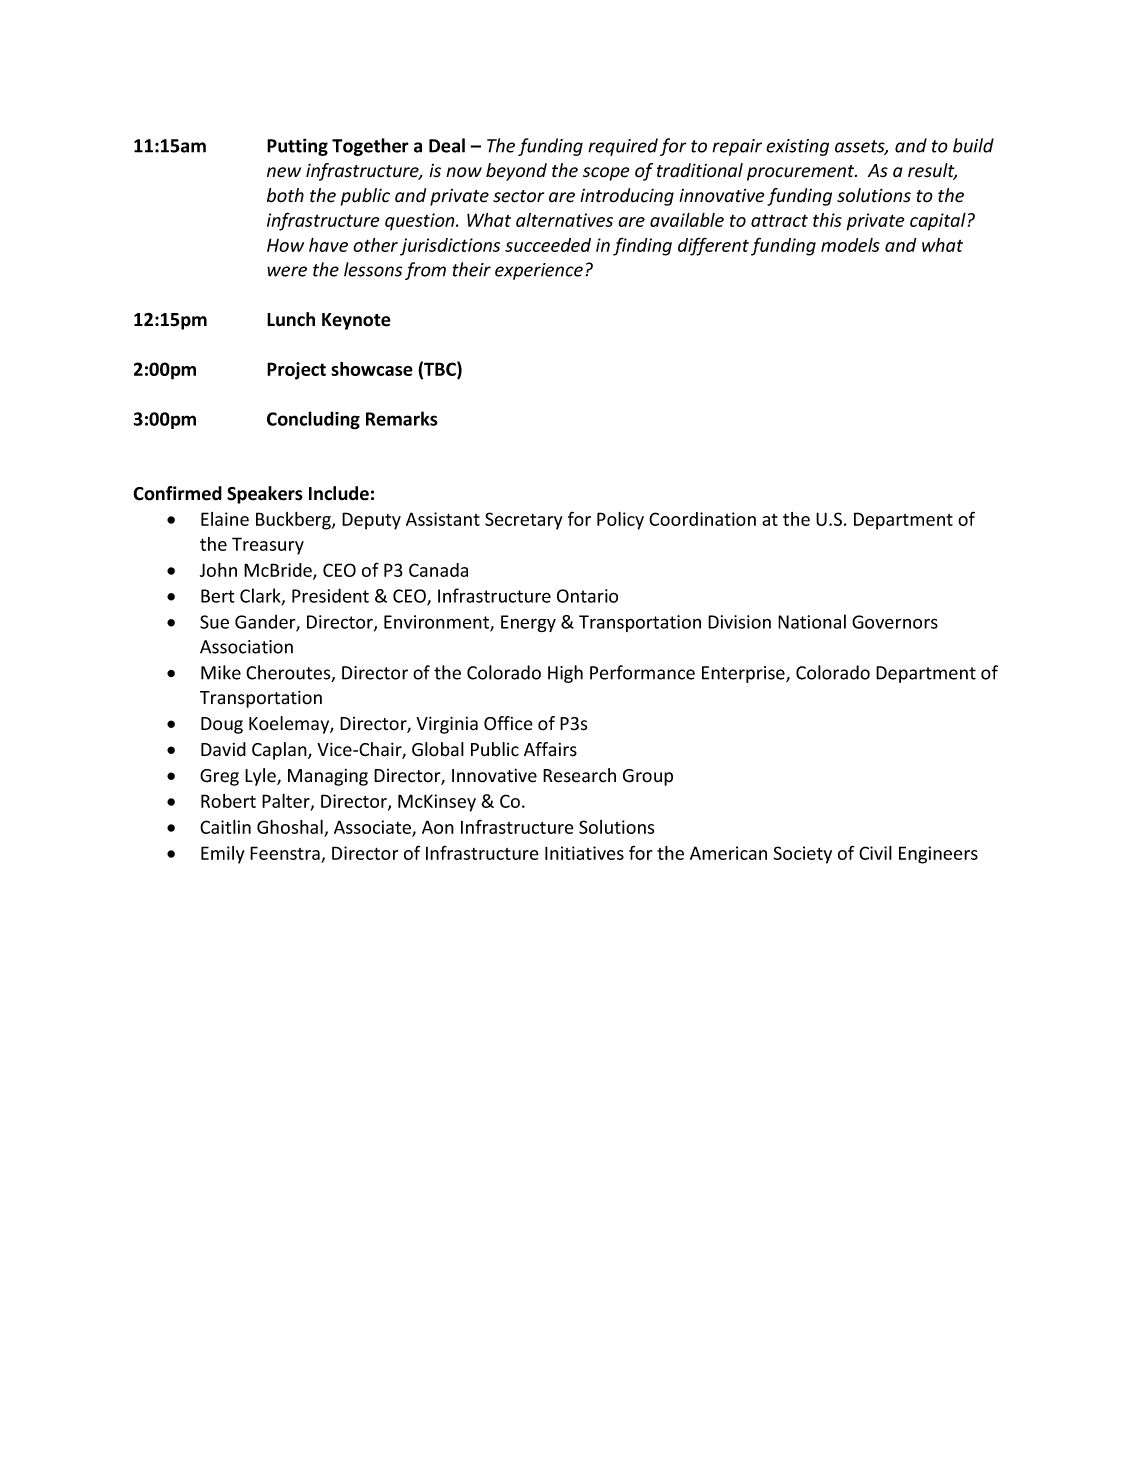 The height and width of the page is (1465, 1132). What do you see at coordinates (702, 519) in the page?
I see `Coordination` at bounding box center [702, 519].
